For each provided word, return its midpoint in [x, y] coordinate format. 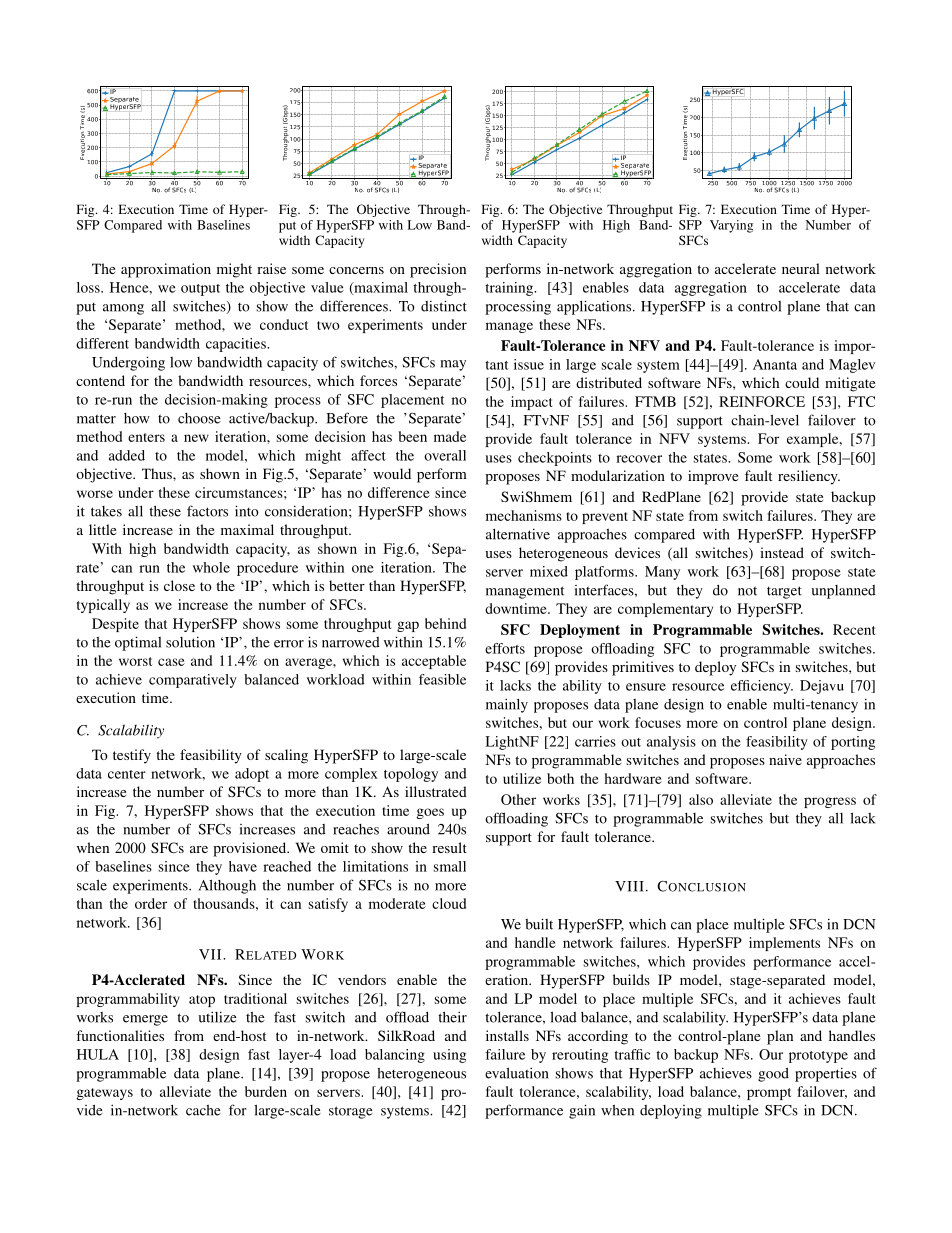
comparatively [193, 681]
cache [203, 1110]
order [151, 903]
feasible [442, 679]
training [510, 289]
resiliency [809, 477]
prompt [769, 1094]
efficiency [762, 687]
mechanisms [524, 515]
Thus [158, 473]
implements [784, 944]
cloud [449, 903]
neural [801, 268]
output [200, 290]
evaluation [516, 1073]
